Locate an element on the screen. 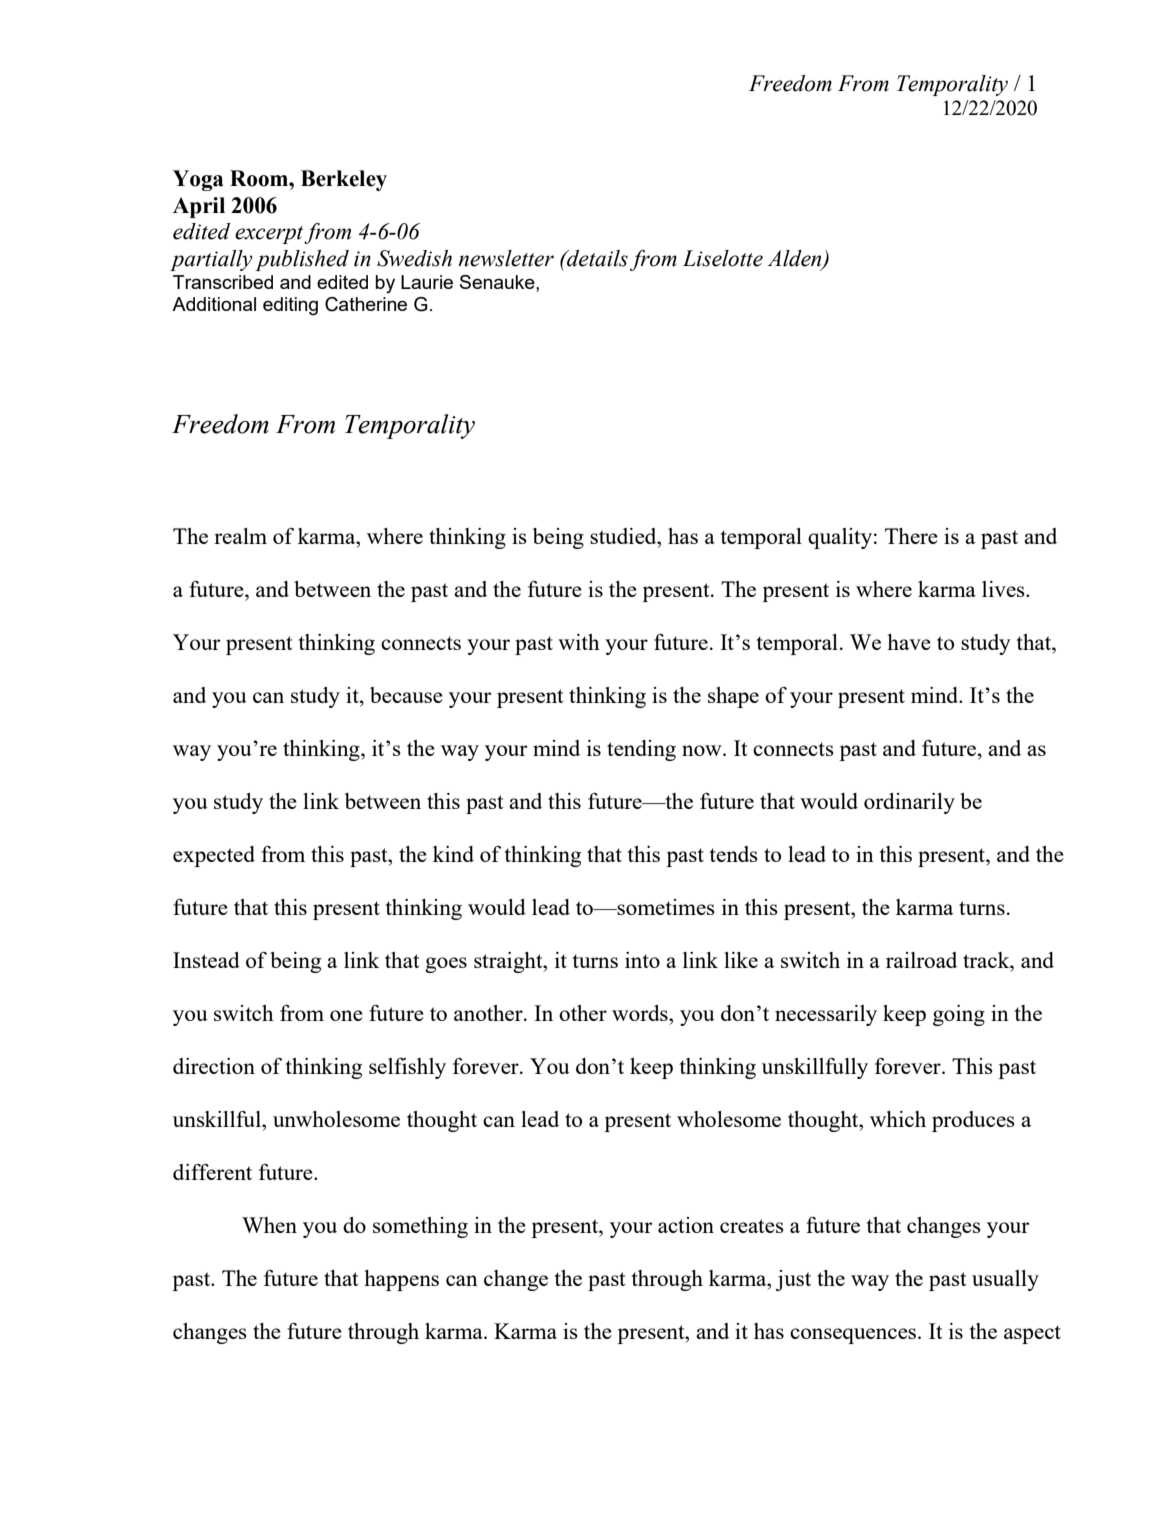 Image resolution: width=1176 pixels, height=1521 pixels. going is located at coordinates (959, 1015).
